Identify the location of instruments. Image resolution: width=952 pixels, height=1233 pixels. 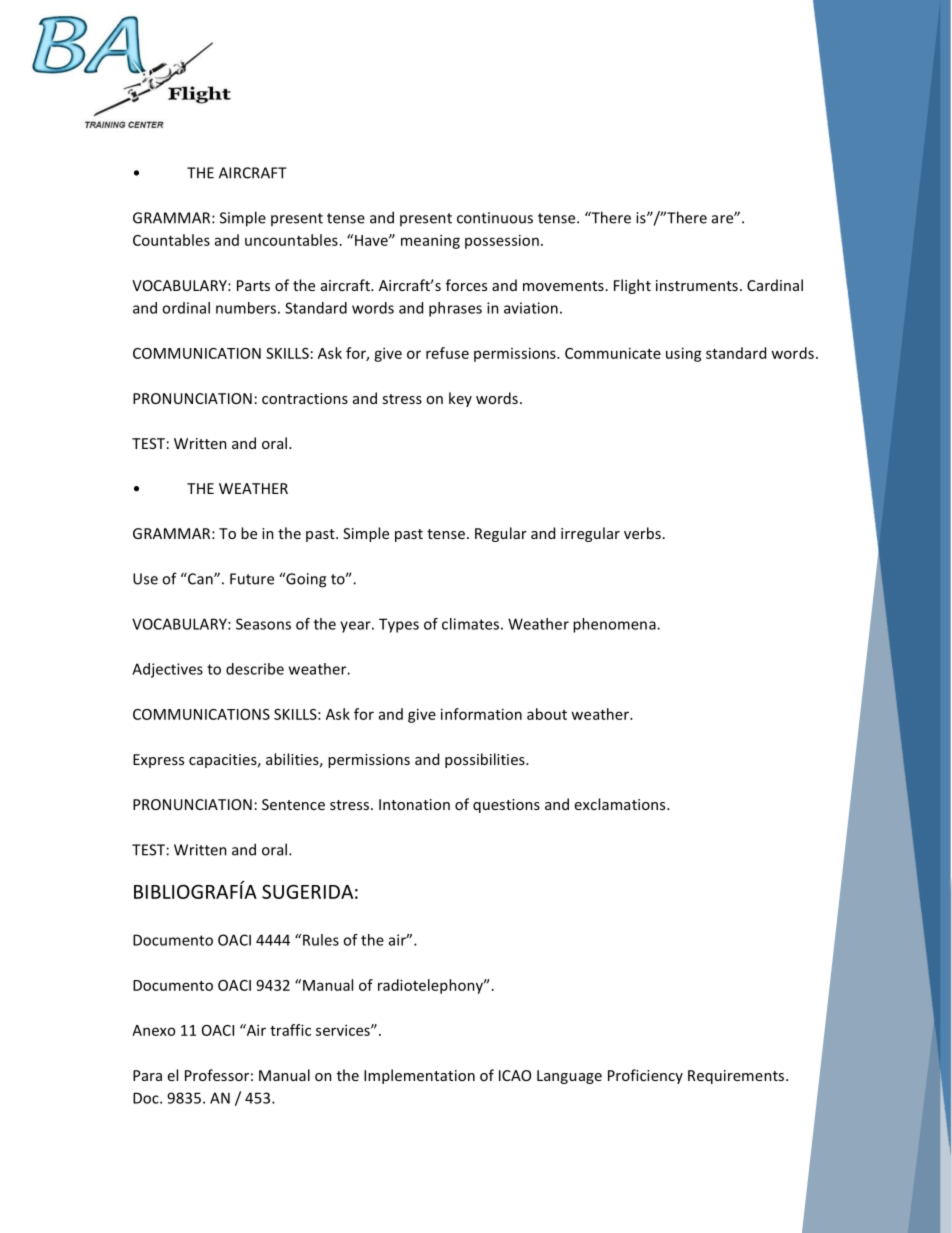
(697, 285).
